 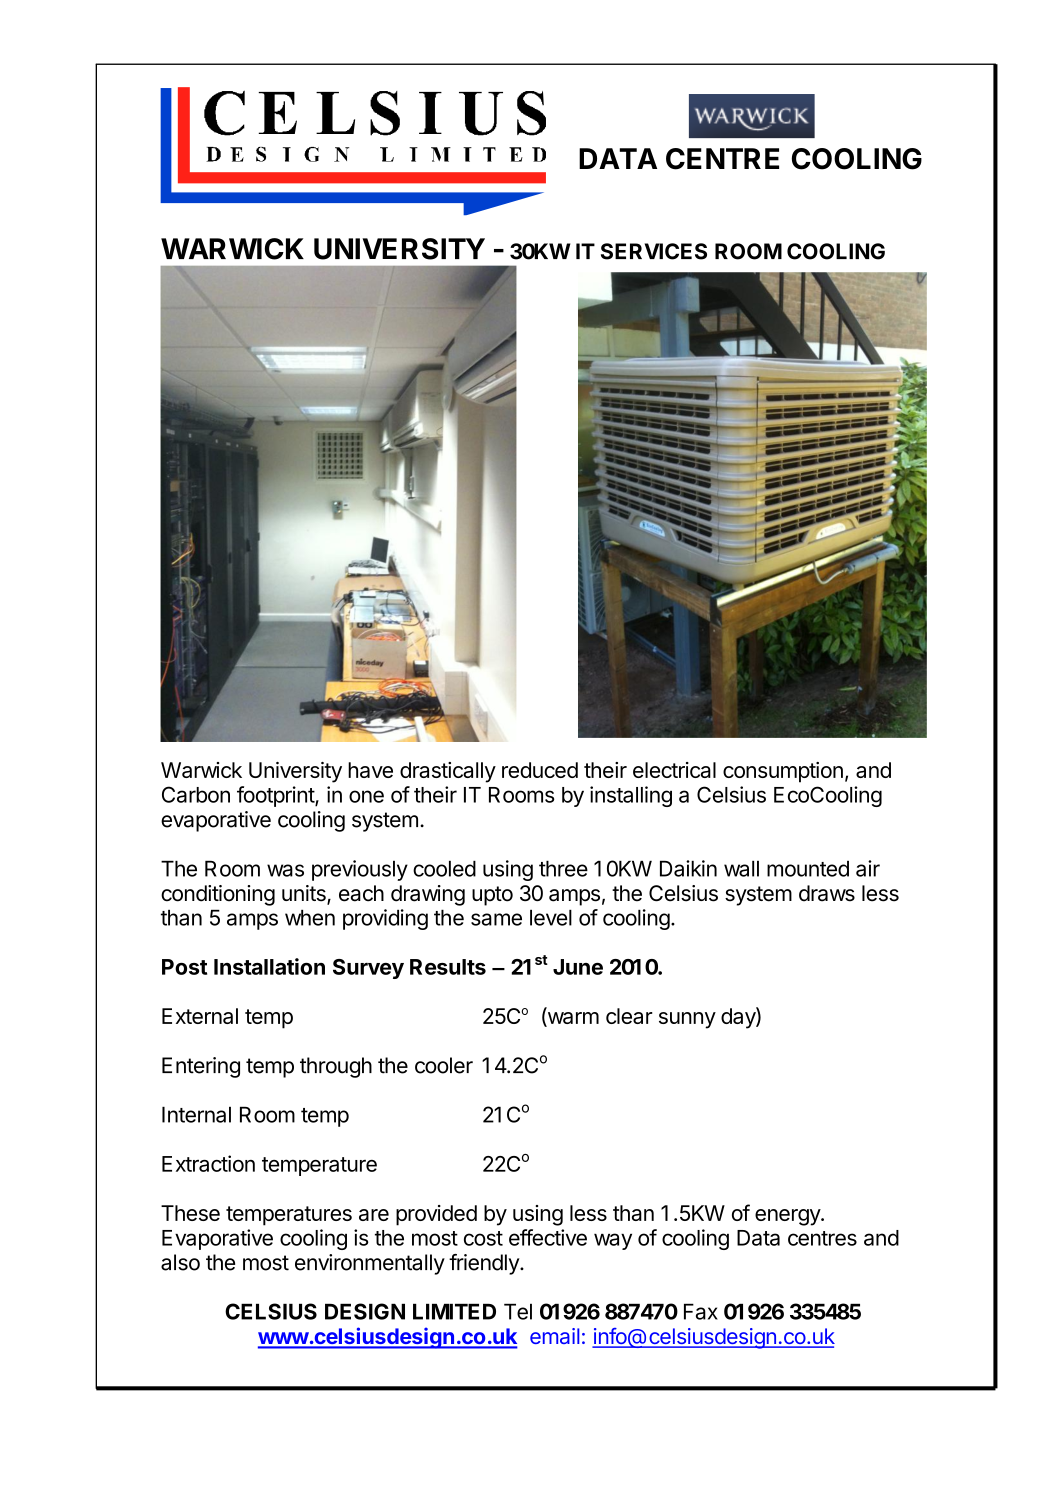 I want to click on Tel, so click(x=518, y=1311).
